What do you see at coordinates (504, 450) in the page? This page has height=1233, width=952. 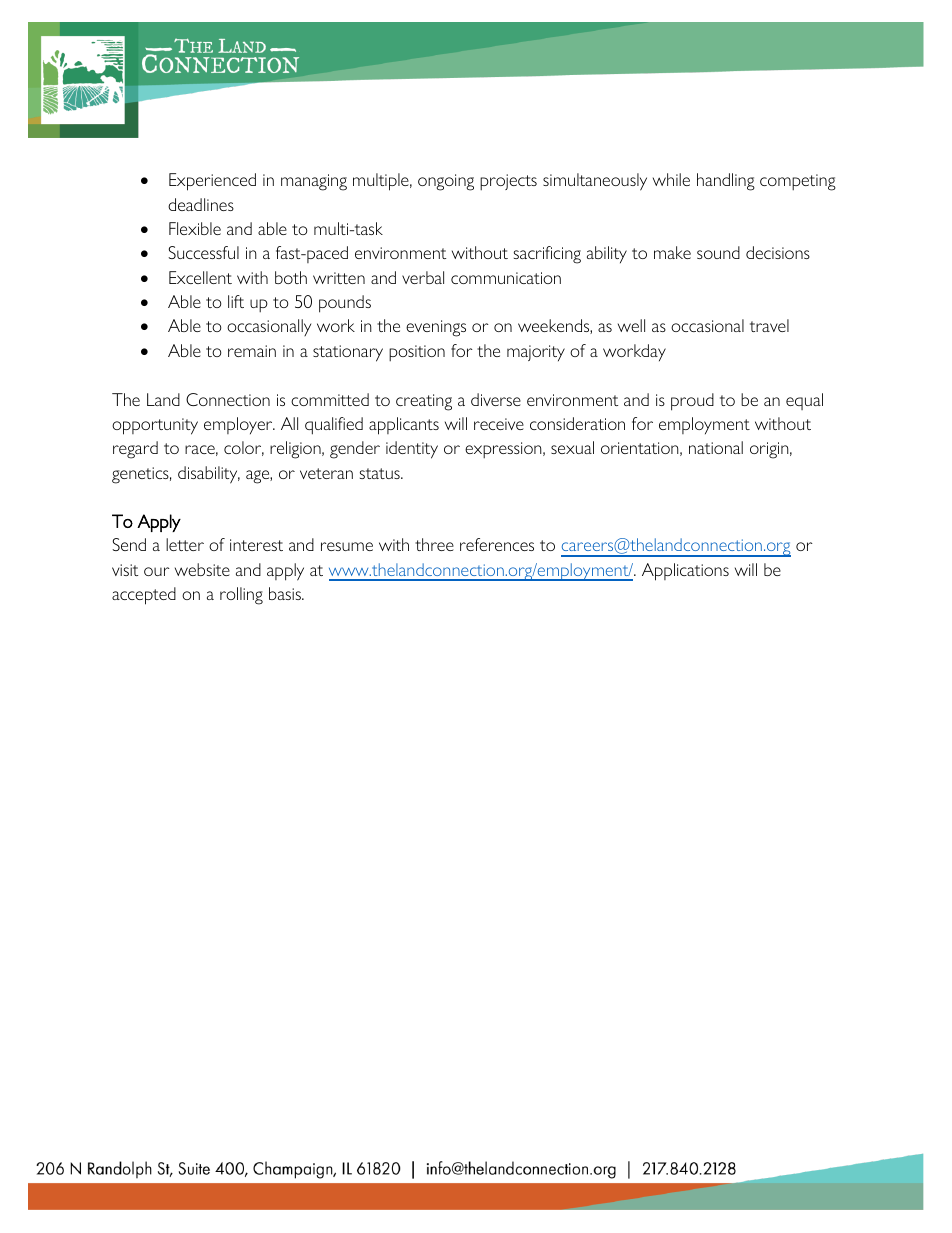 I see `expression` at bounding box center [504, 450].
